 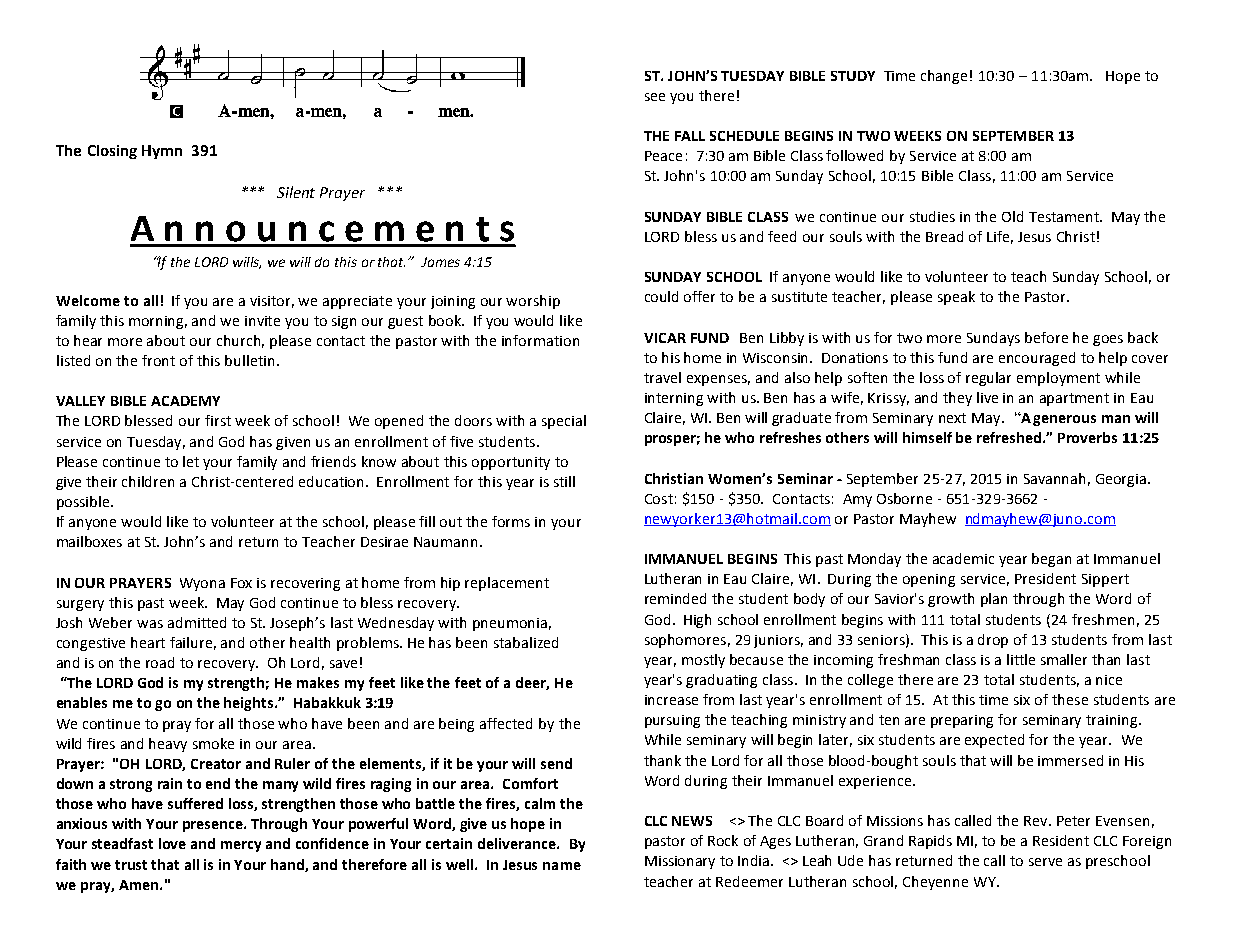 I want to click on front, so click(x=158, y=360).
